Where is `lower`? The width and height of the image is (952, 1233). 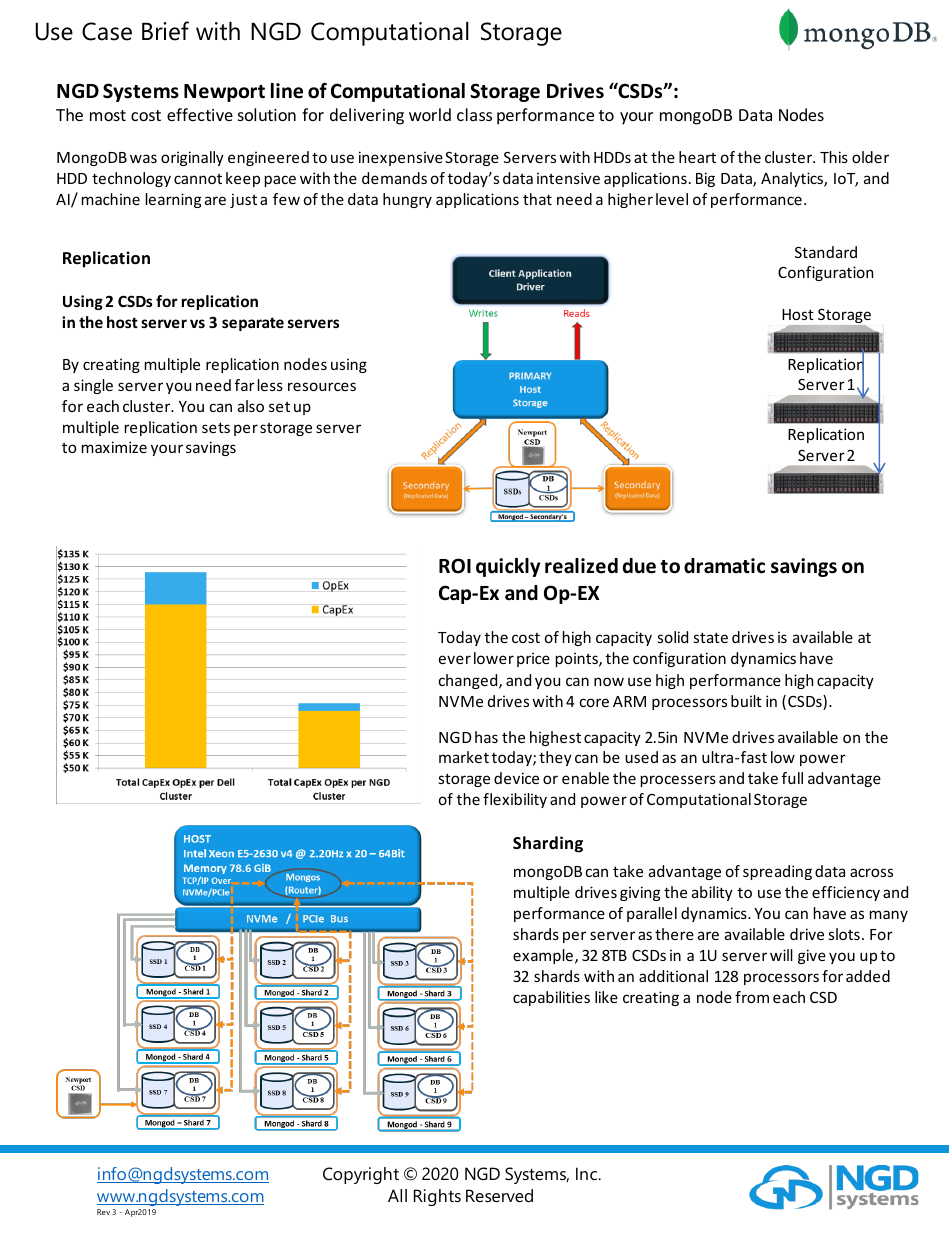 lower is located at coordinates (494, 658).
